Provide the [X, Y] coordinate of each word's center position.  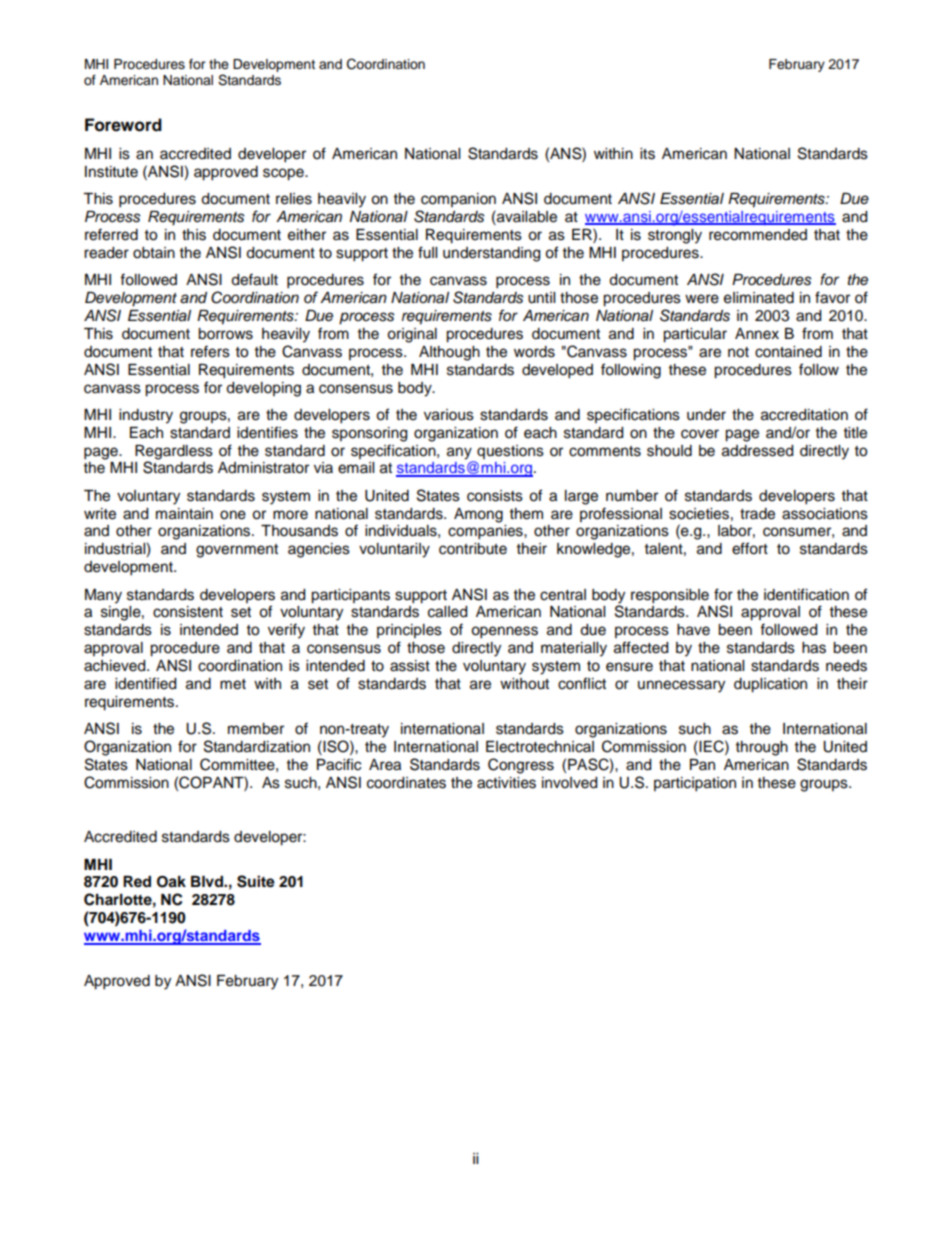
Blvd [208, 882]
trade [757, 514]
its [647, 154]
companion [458, 200]
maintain [184, 514]
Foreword [123, 125]
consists [495, 496]
